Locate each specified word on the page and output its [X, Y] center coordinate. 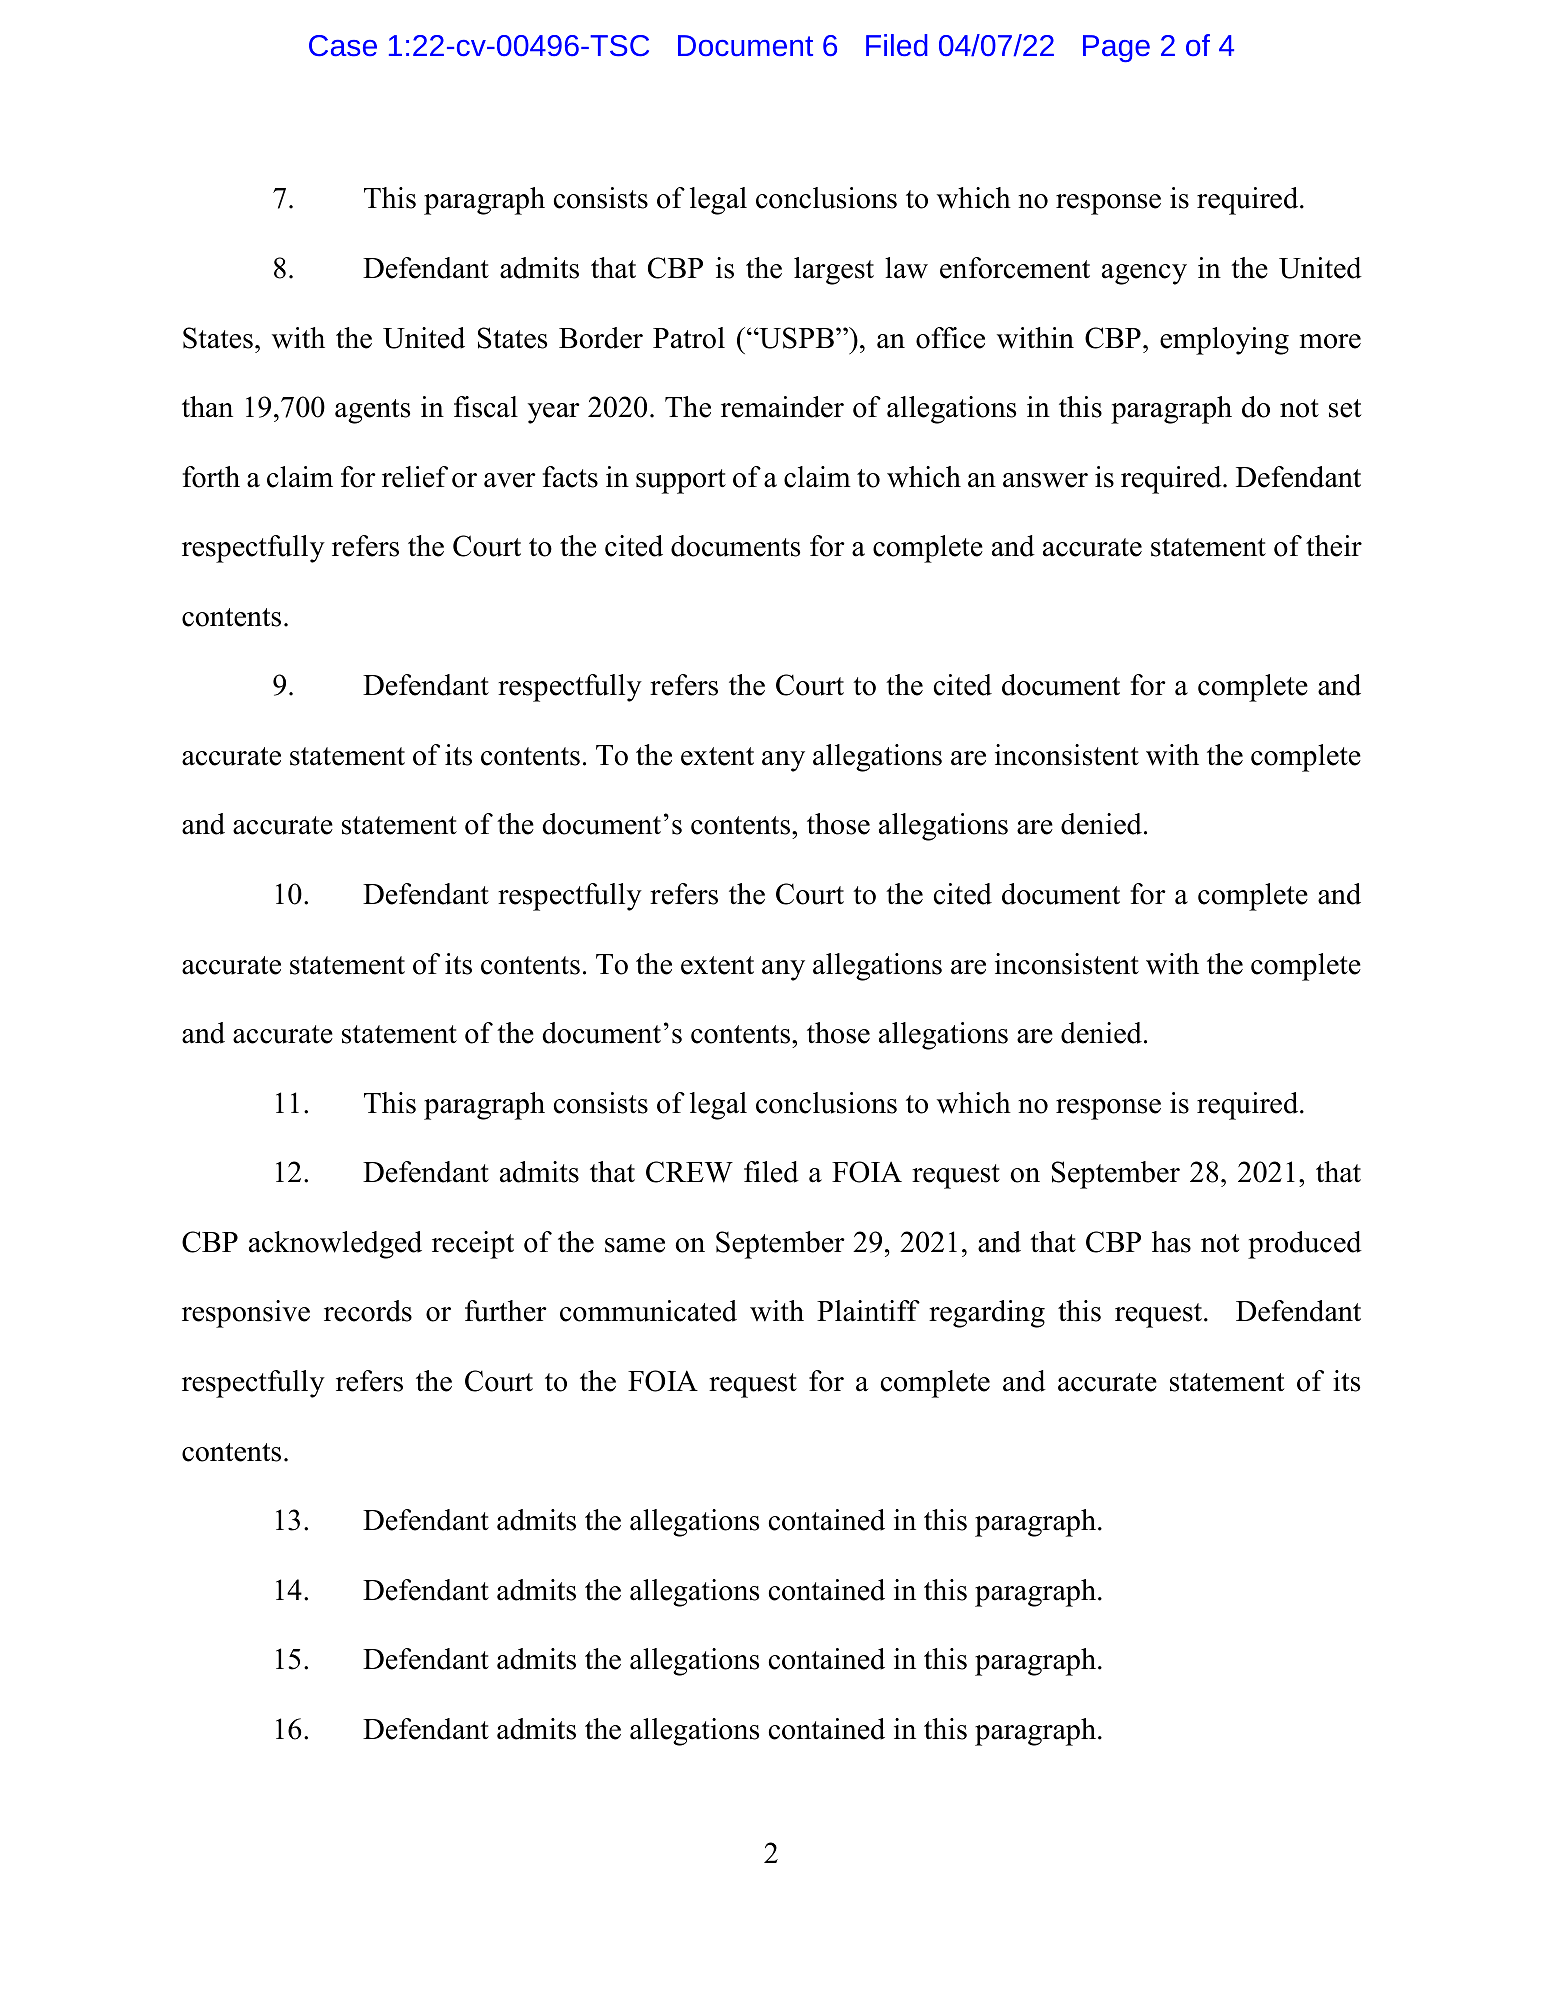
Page [1116, 48]
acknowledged [335, 1245]
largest [834, 271]
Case [343, 46]
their [1334, 546]
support [681, 481]
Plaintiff [868, 1311]
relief [415, 477]
